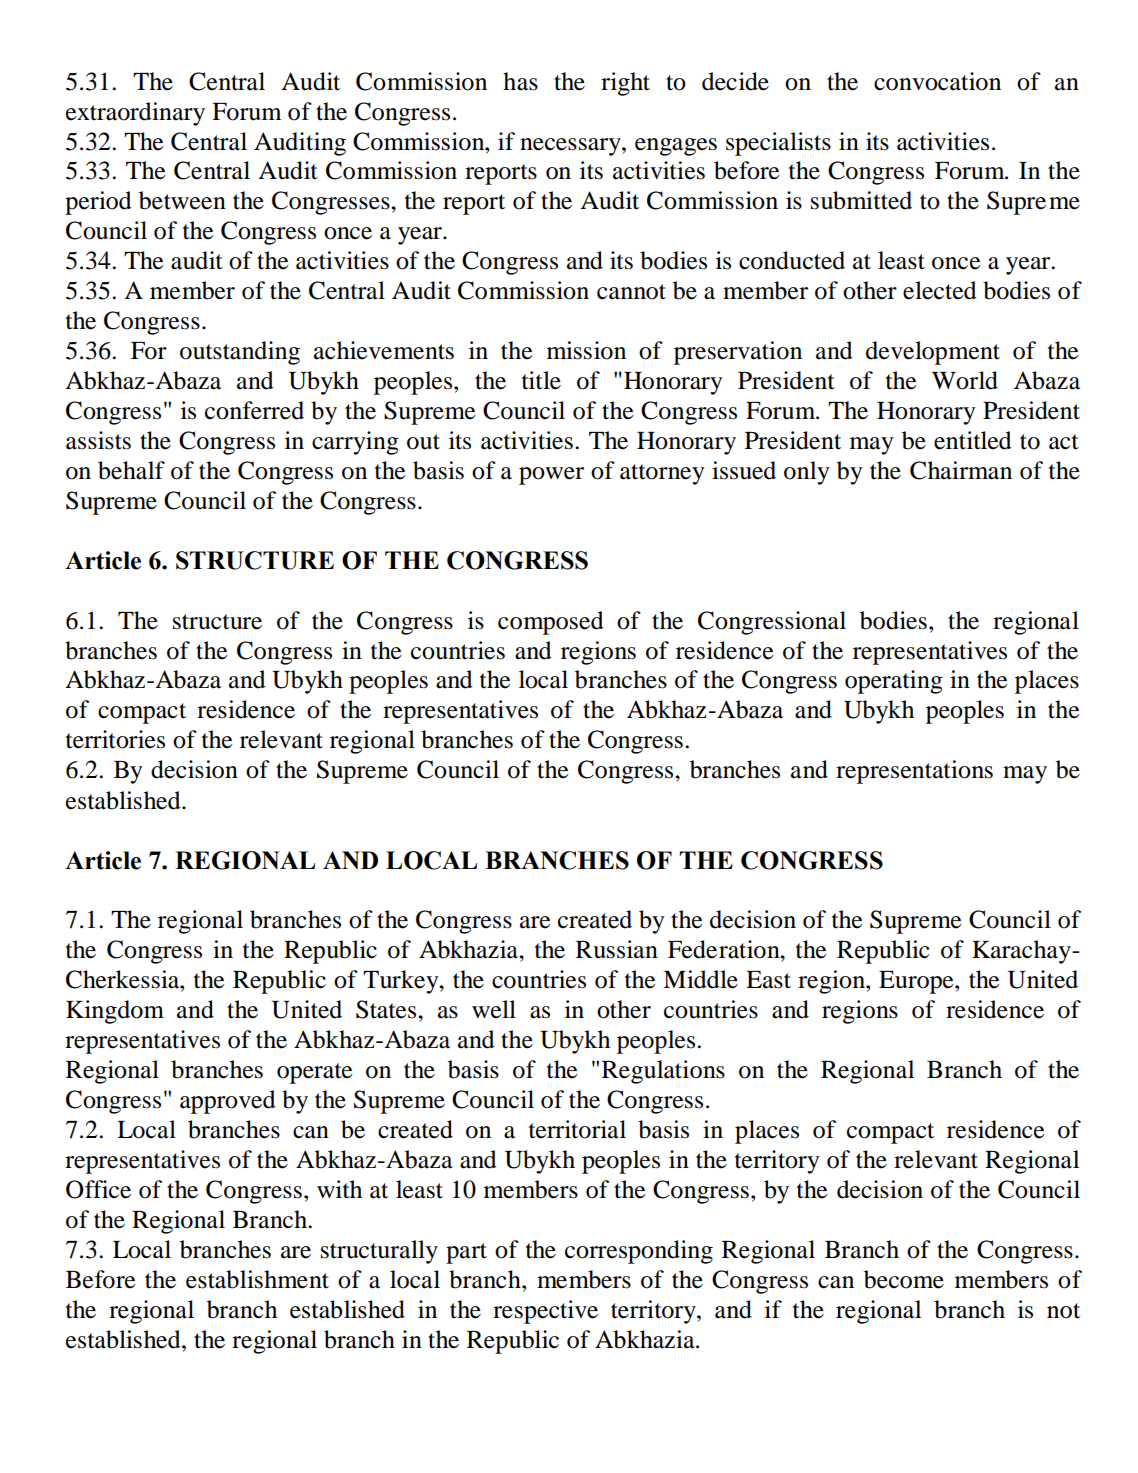 The width and height of the page is (1138, 1473). What do you see at coordinates (545, 1312) in the page?
I see `respective` at bounding box center [545, 1312].
